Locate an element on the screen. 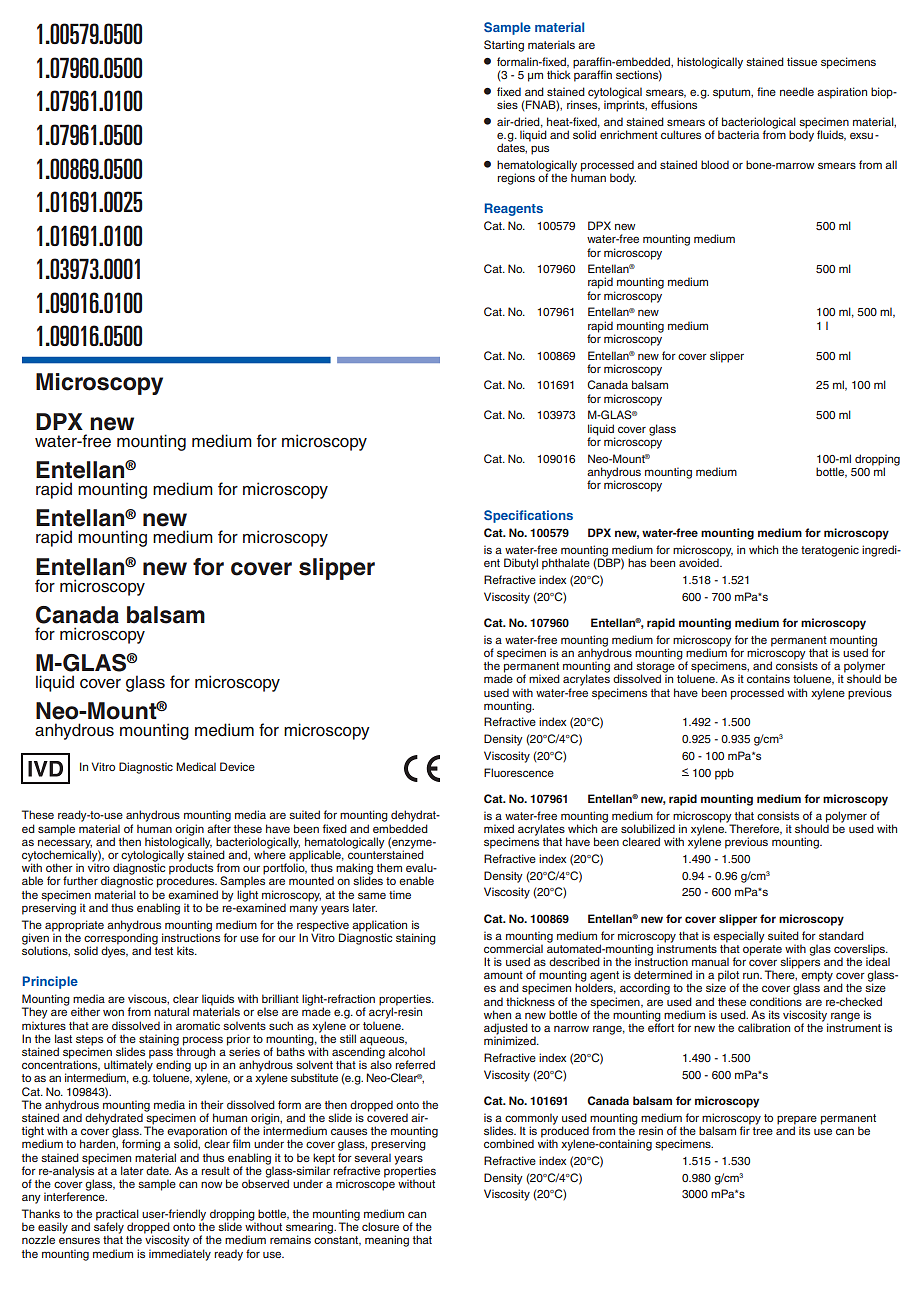 This screenshot has width=924, height=1308. regions is located at coordinates (516, 179).
